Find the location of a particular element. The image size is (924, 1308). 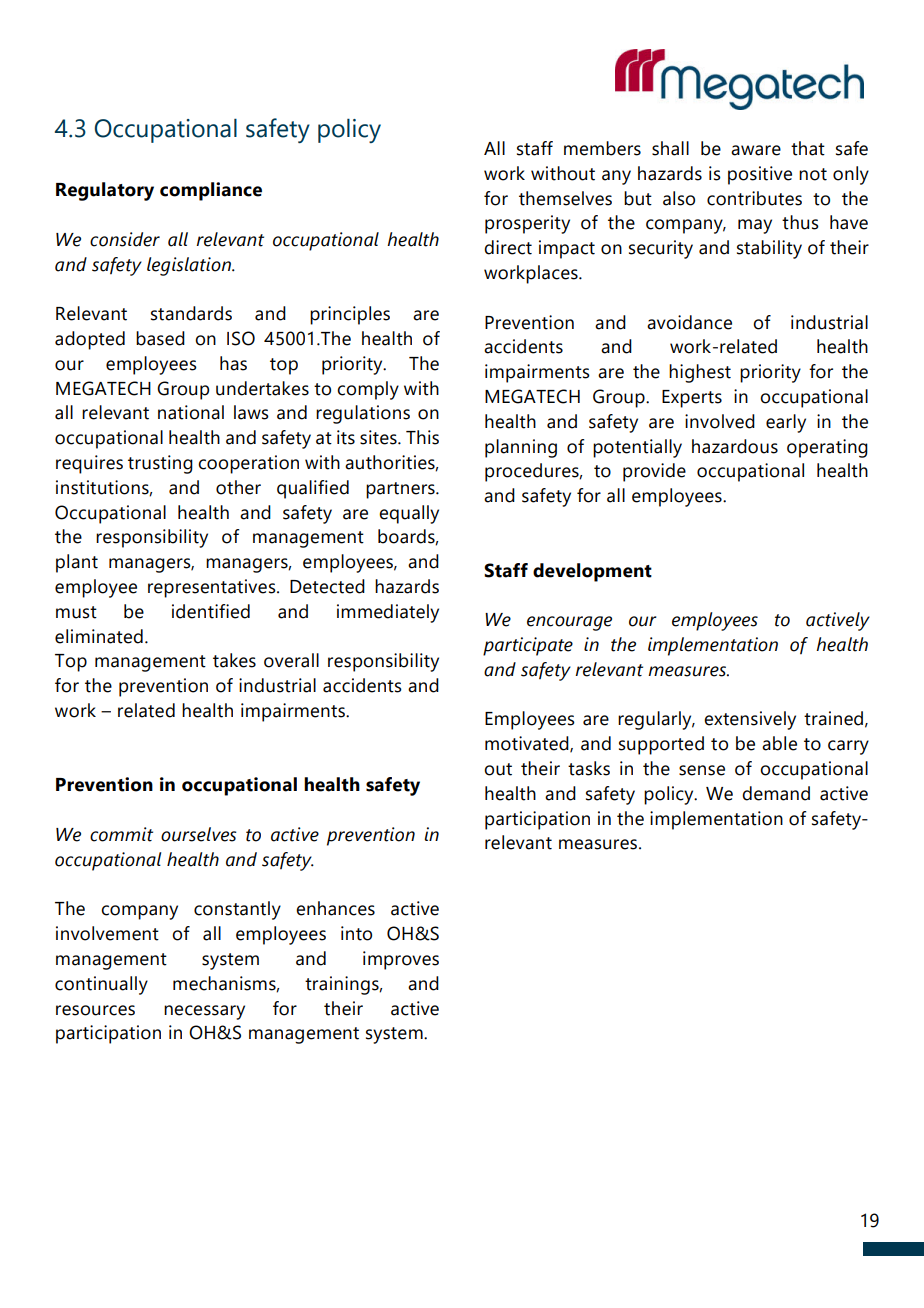

demand is located at coordinates (776, 793).
